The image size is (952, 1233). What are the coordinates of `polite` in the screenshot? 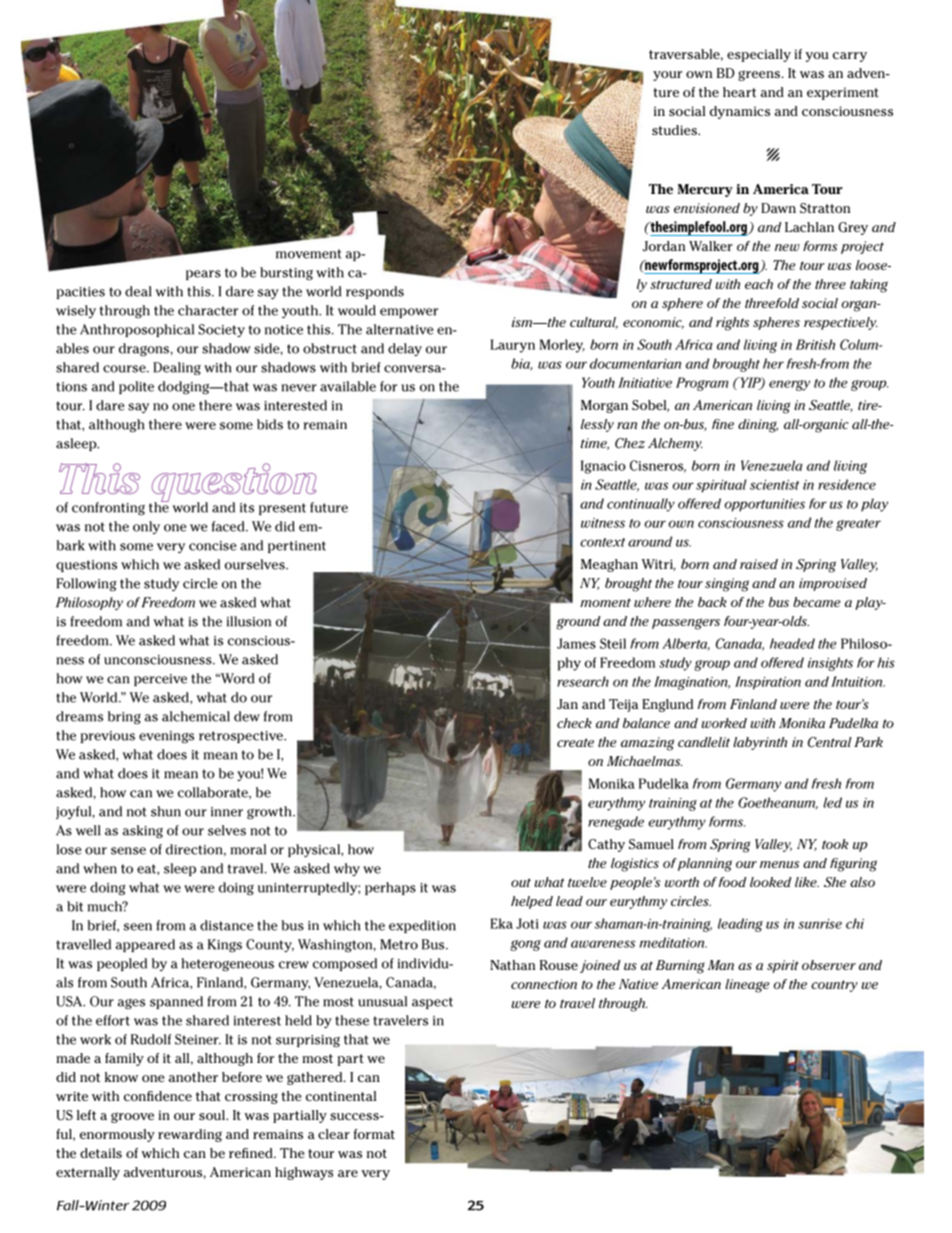 It's located at (136, 387).
